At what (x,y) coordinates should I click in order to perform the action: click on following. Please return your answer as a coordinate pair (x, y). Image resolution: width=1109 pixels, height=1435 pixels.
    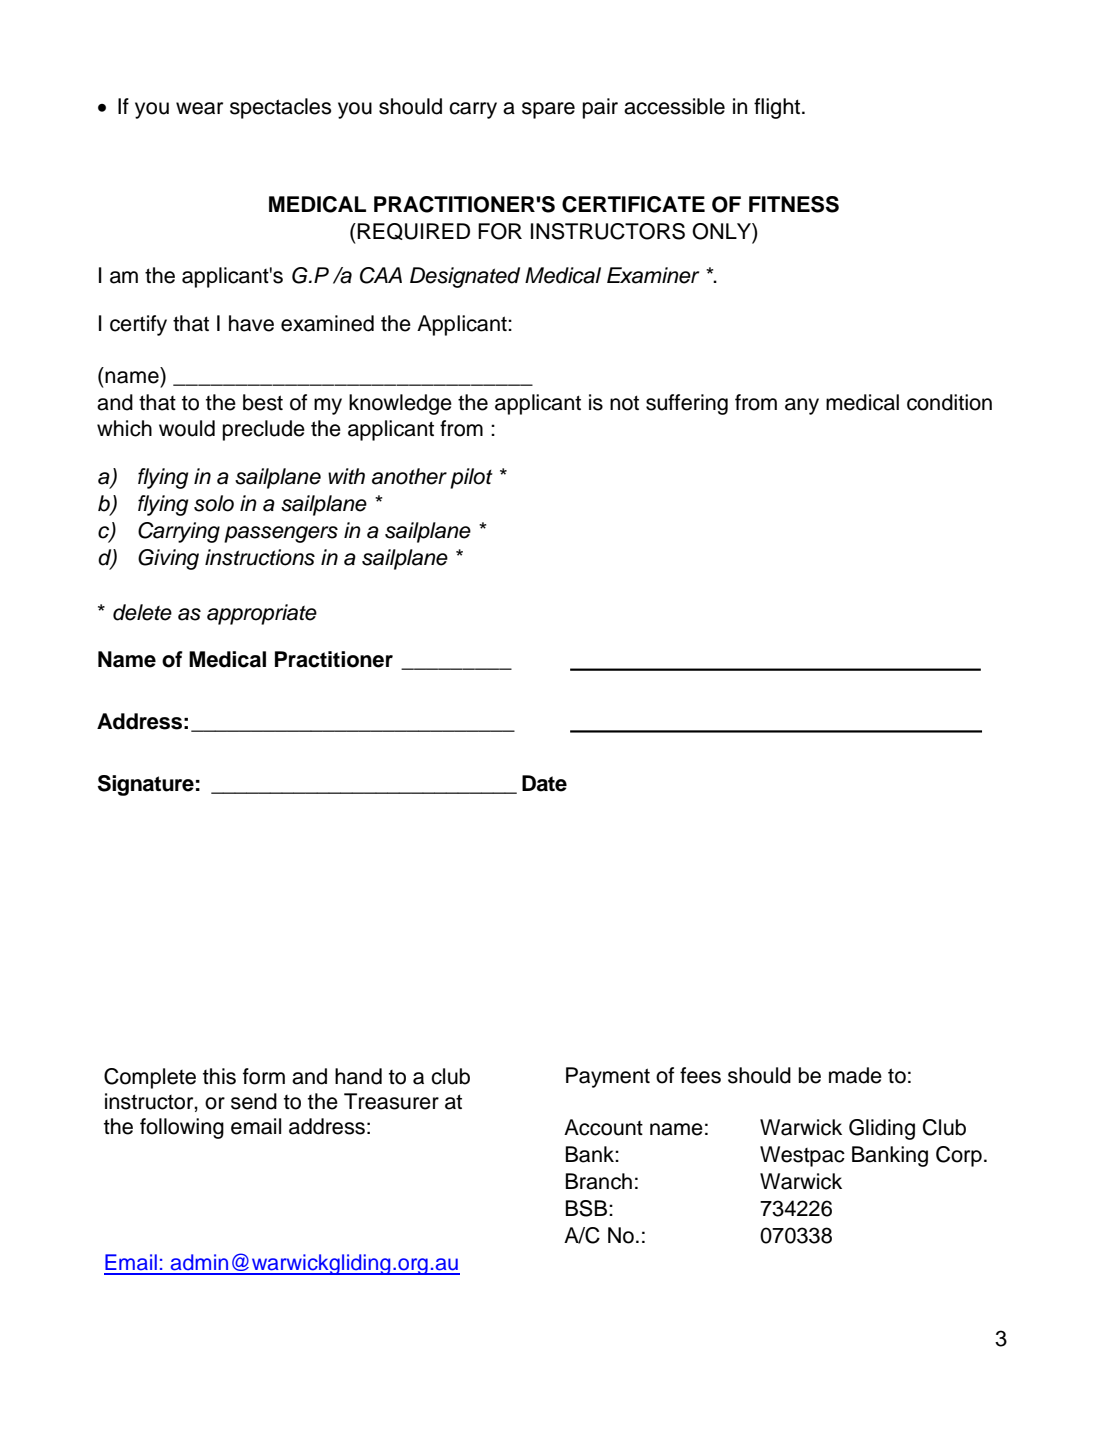
    Looking at the image, I should click on (182, 1128).
